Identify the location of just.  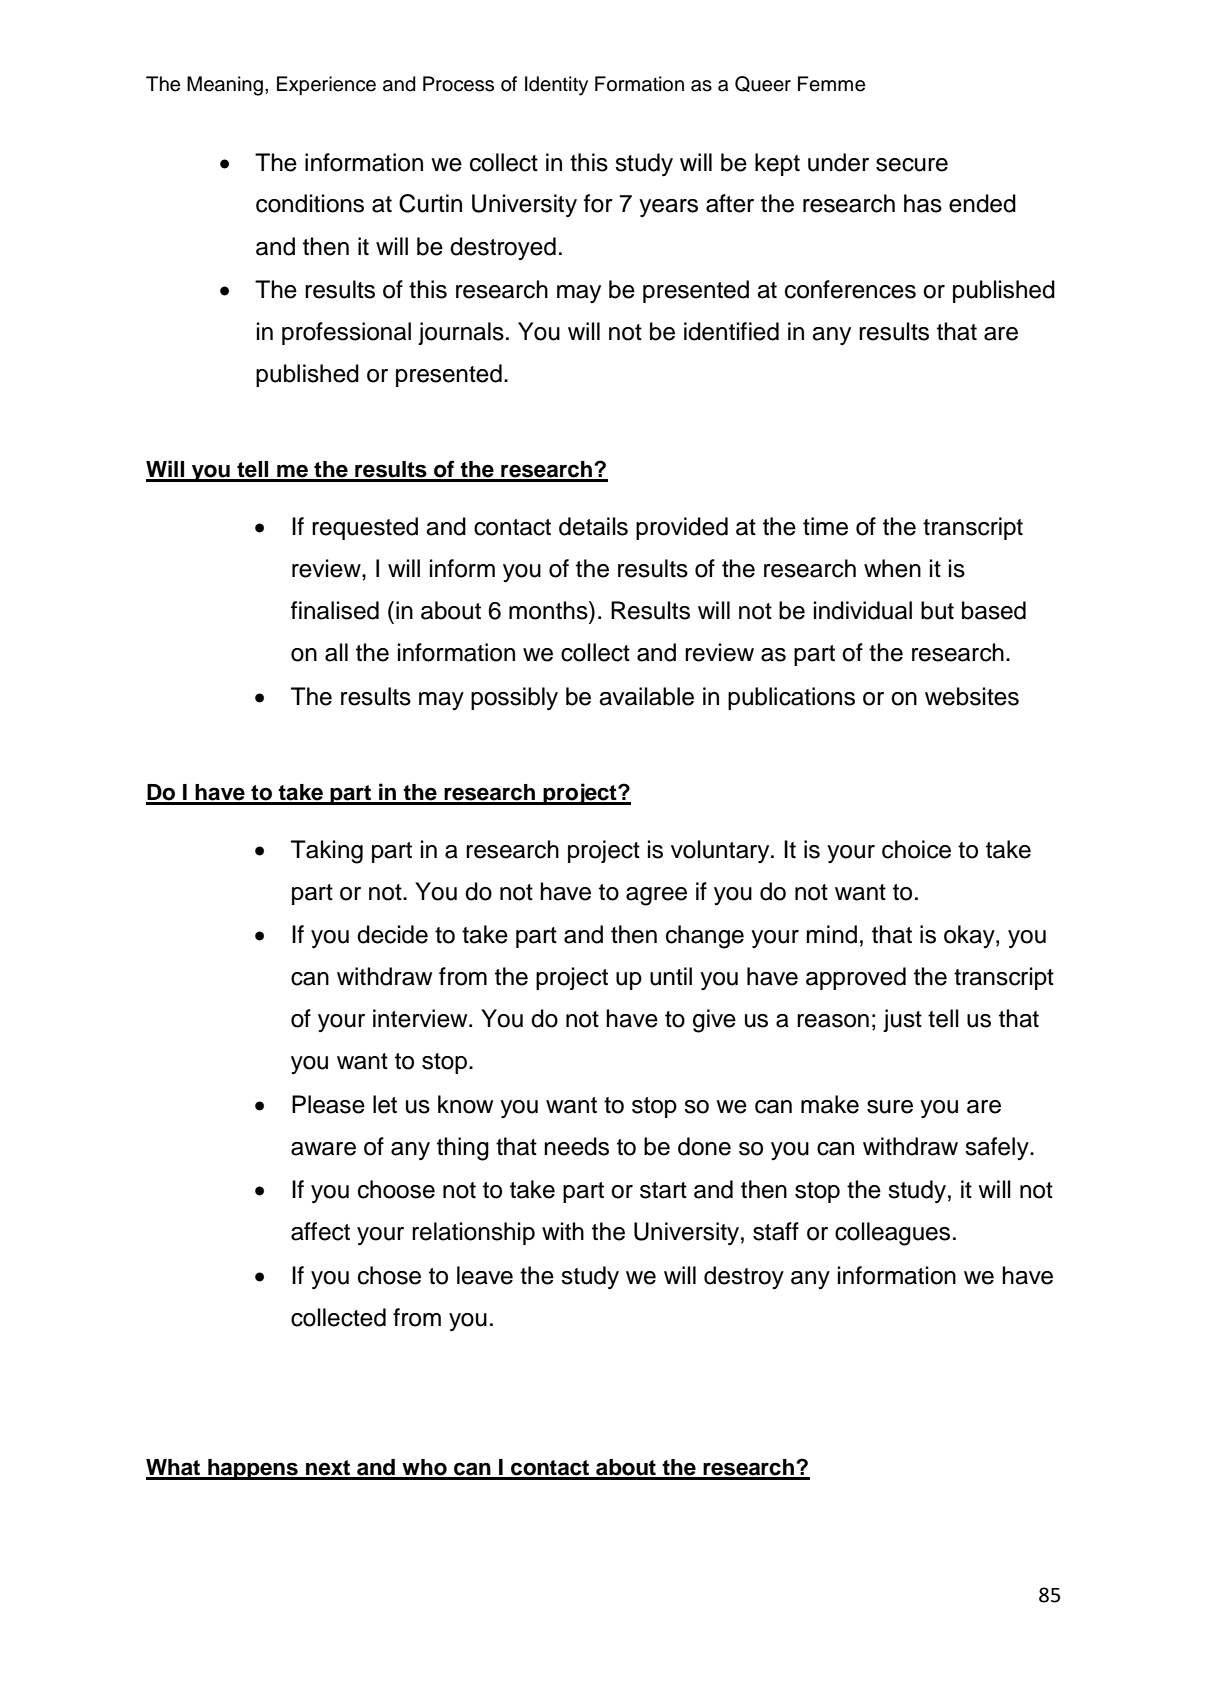
(902, 1020).
